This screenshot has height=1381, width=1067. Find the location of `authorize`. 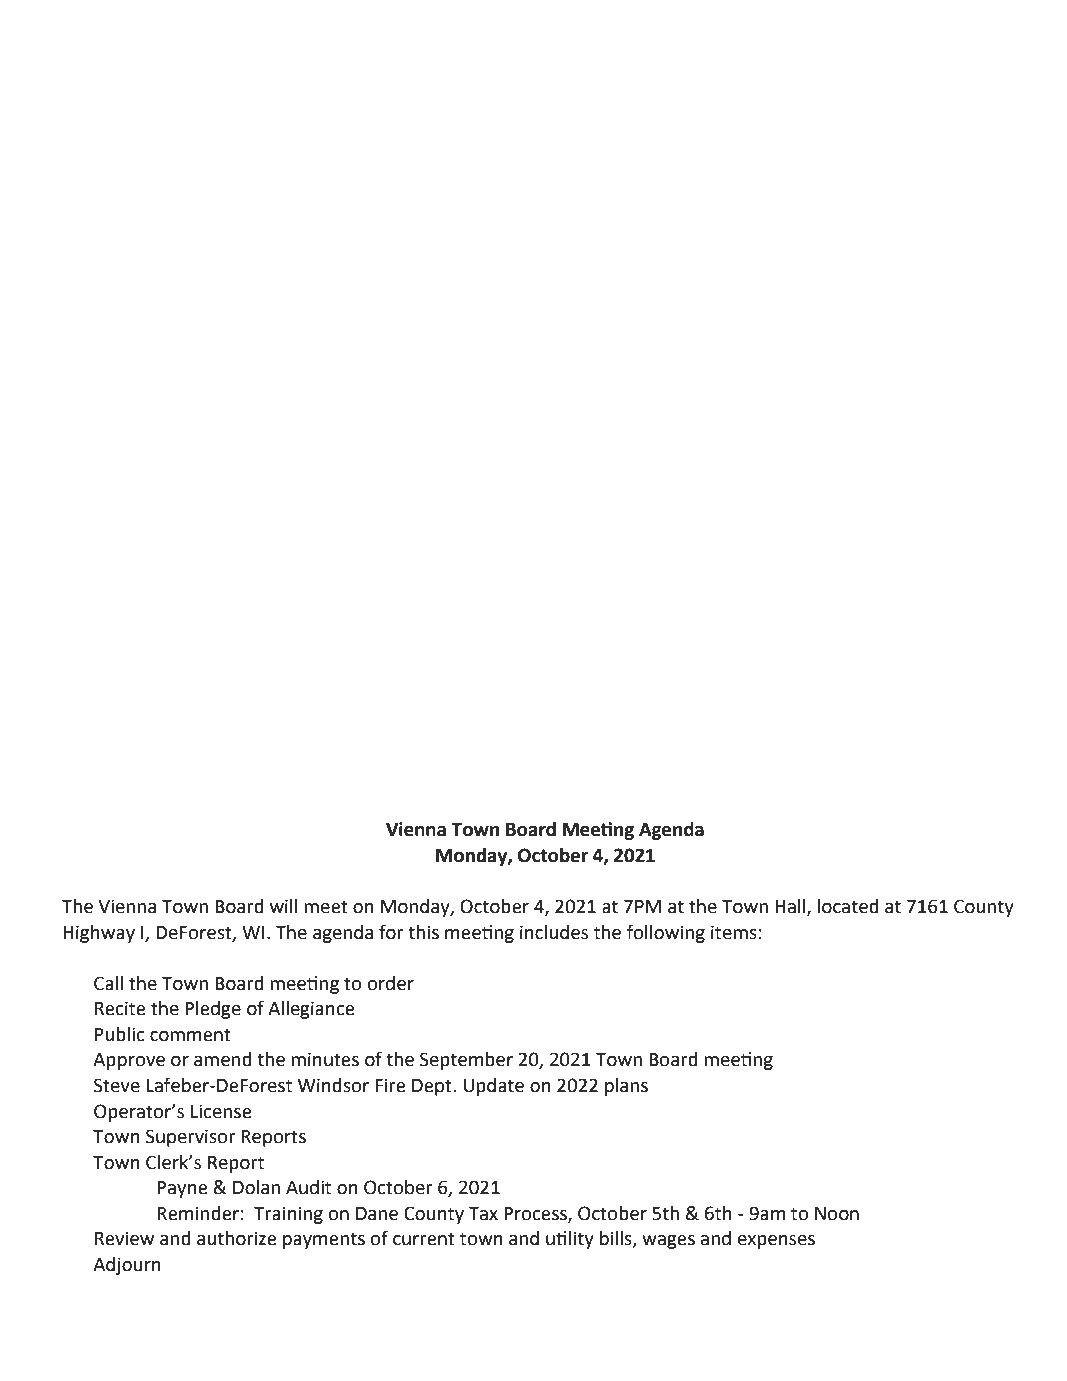

authorize is located at coordinates (236, 1238).
